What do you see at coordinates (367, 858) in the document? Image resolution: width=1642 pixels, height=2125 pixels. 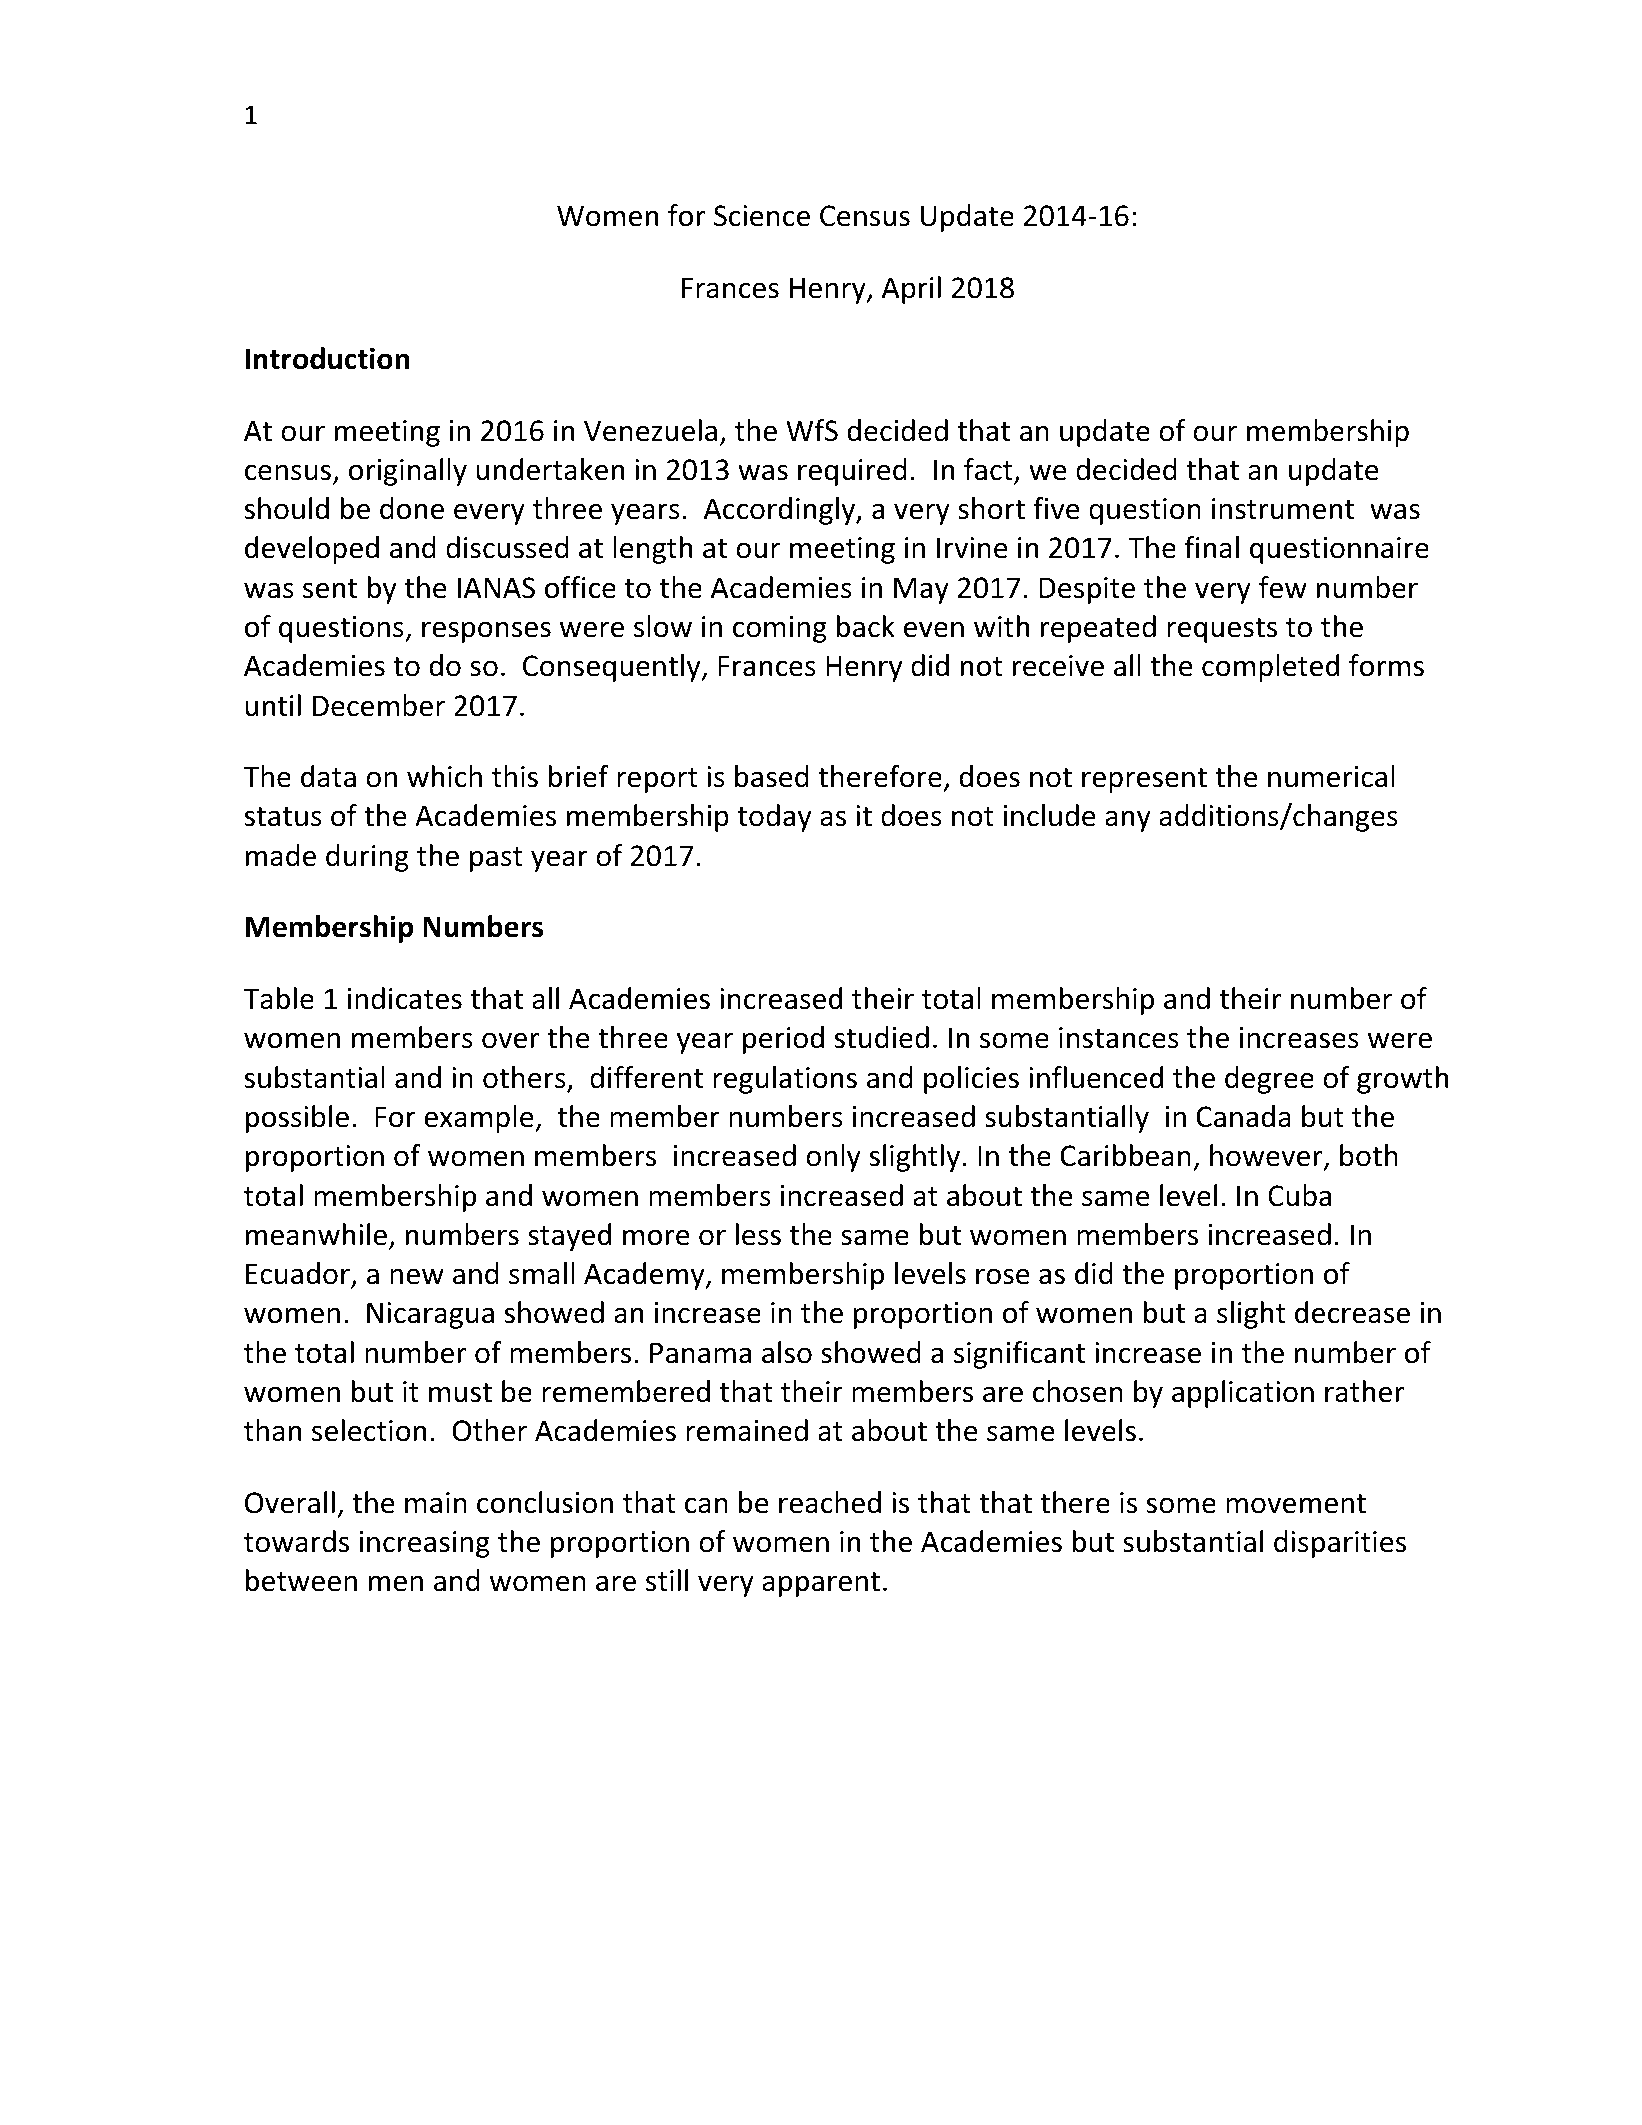 I see `during` at bounding box center [367, 858].
